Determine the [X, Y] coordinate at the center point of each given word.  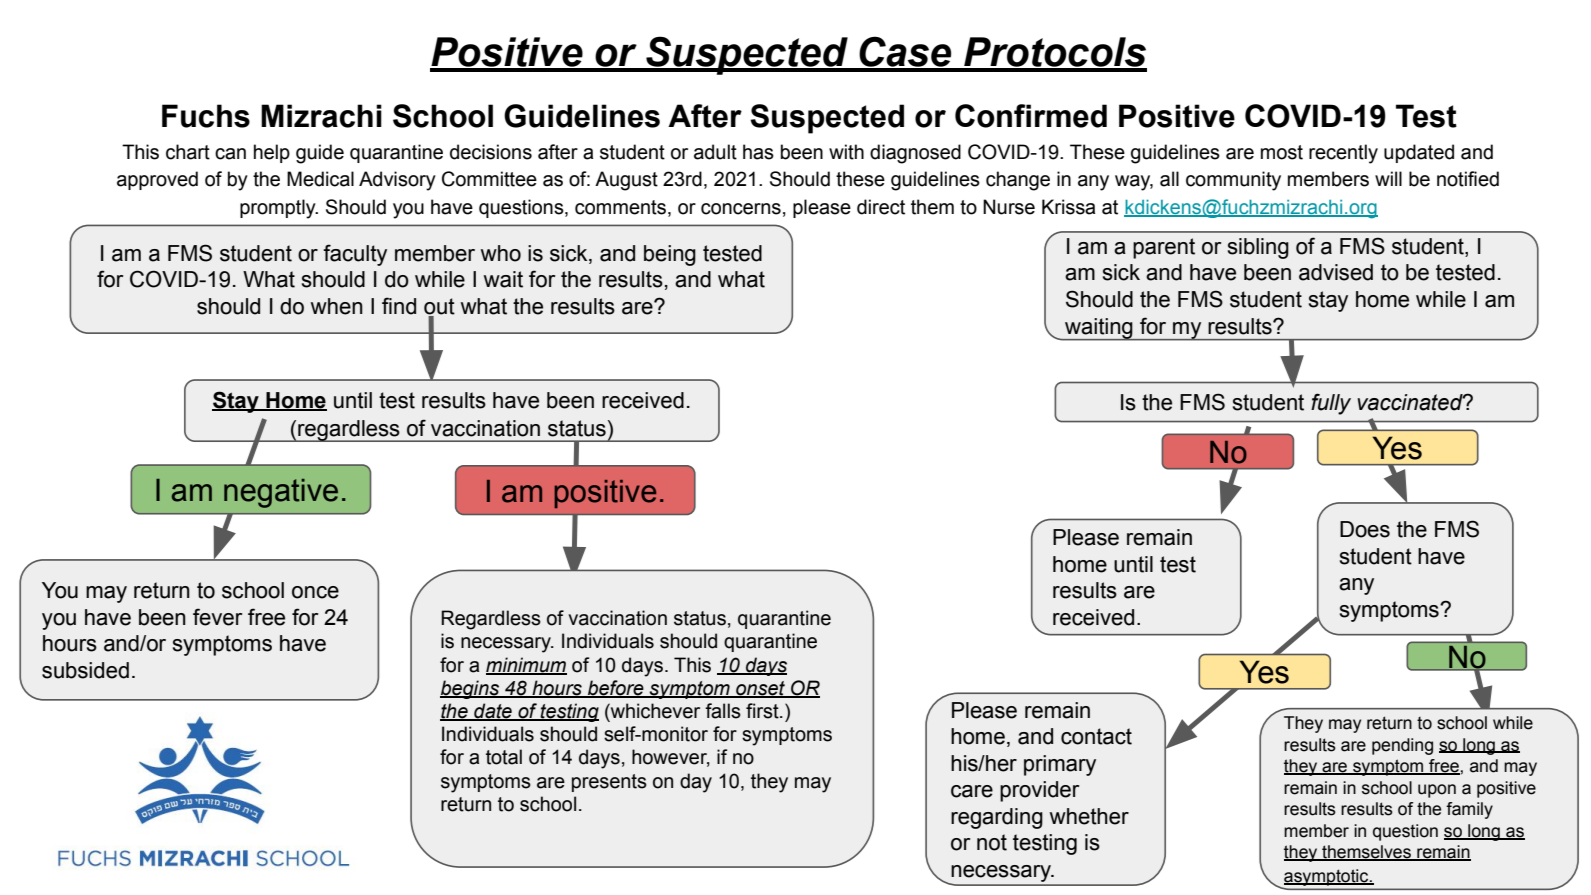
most [1282, 152]
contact [1096, 736]
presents [609, 783]
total [504, 757]
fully [1331, 404]
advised [1336, 272]
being [670, 255]
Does [1365, 529]
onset [760, 689]
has [758, 152]
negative [281, 493]
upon [1437, 791]
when [337, 306]
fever [217, 617]
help [272, 153]
